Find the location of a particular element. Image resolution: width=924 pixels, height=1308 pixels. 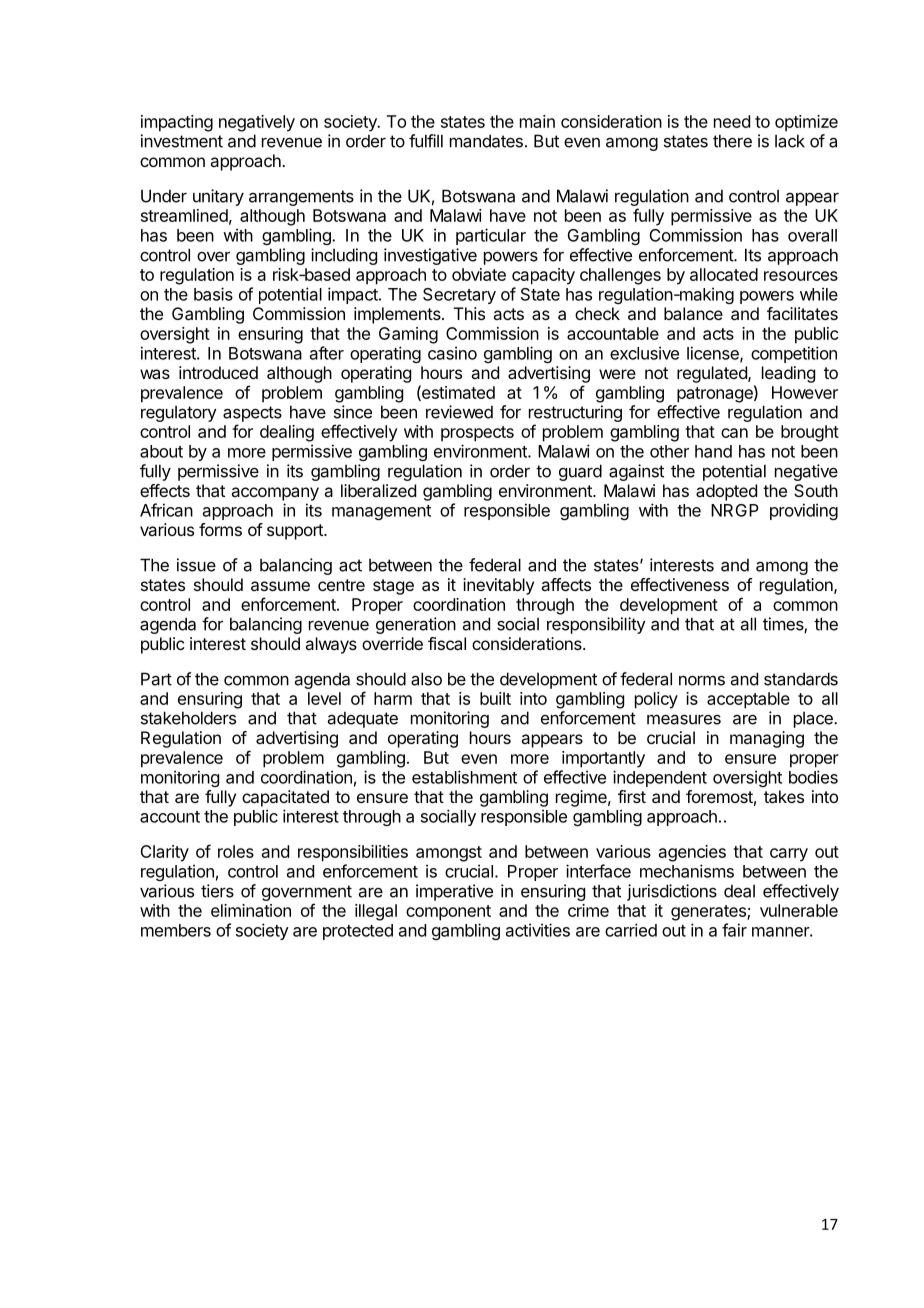

This is located at coordinates (469, 313).
